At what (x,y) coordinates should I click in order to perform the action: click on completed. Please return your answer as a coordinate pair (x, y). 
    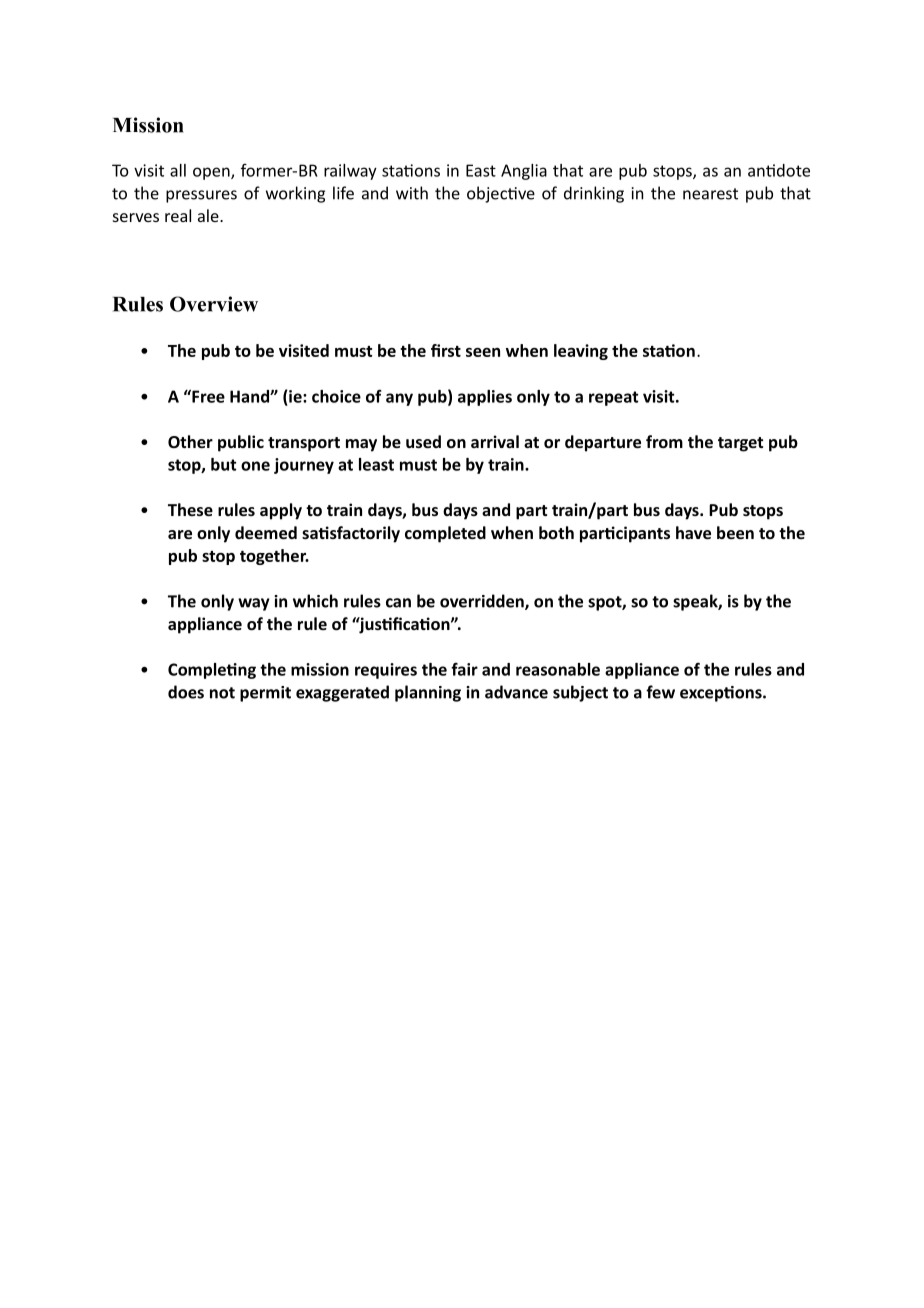
    Looking at the image, I should click on (445, 534).
